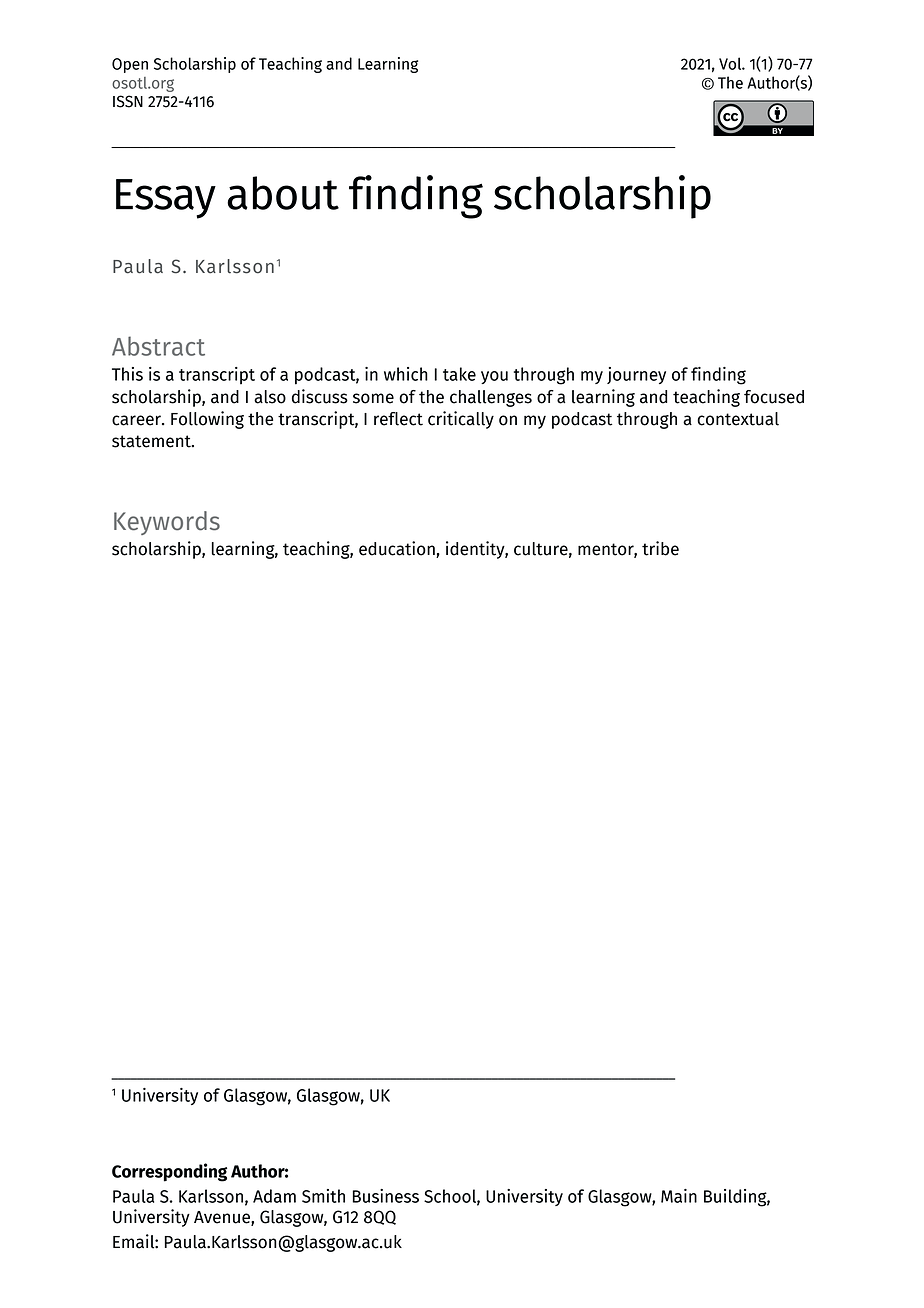 The image size is (924, 1308). Describe the element at coordinates (167, 523) in the screenshot. I see `Keywords` at that location.
